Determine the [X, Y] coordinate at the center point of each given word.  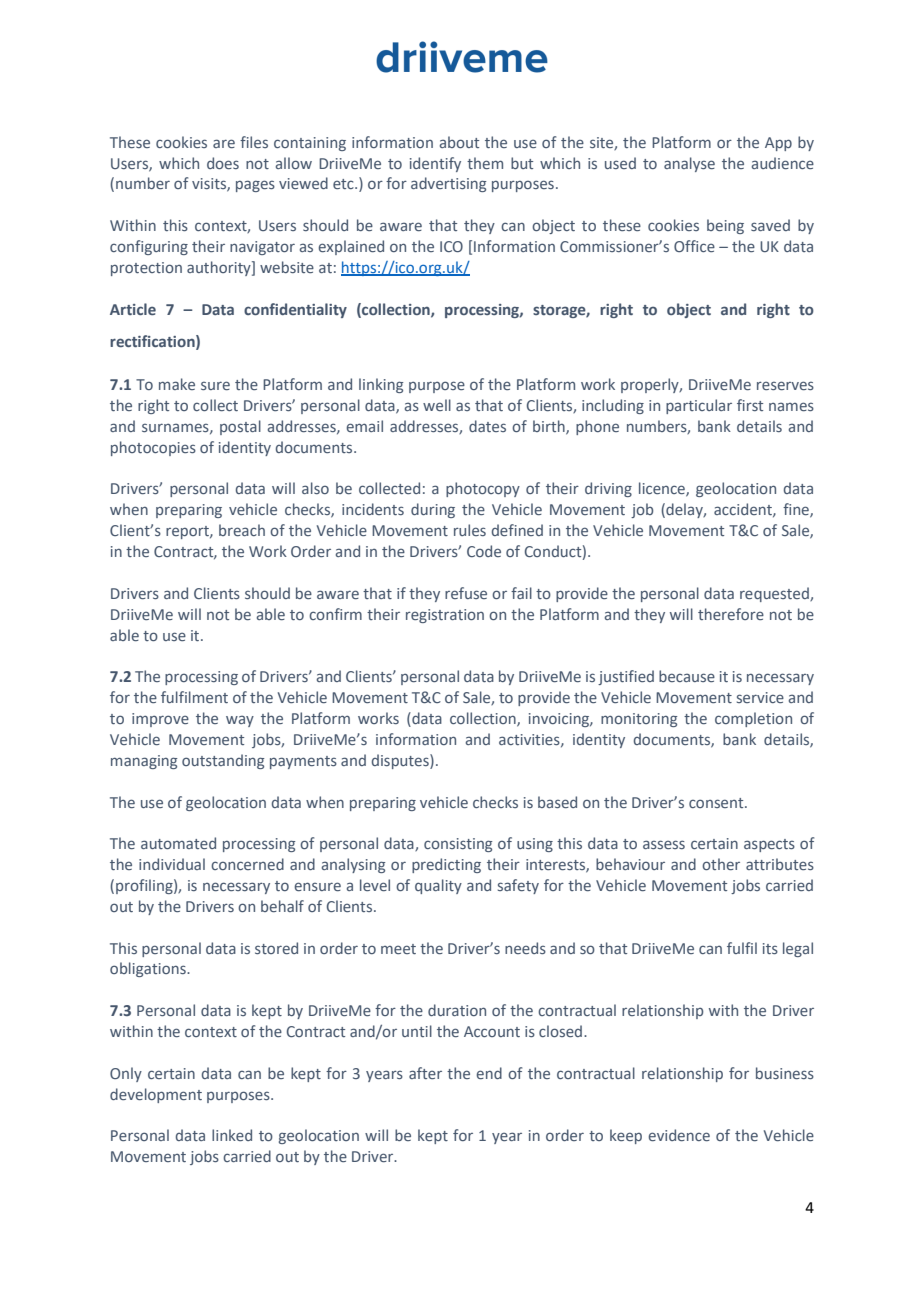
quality [438, 886]
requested [775, 594]
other [721, 864]
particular [699, 406]
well [437, 405]
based [557, 802]
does [223, 163]
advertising [449, 184]
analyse [689, 164]
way [240, 721]
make [177, 384]
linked [232, 1135]
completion [753, 719]
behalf [282, 906]
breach [242, 530]
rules [470, 530]
